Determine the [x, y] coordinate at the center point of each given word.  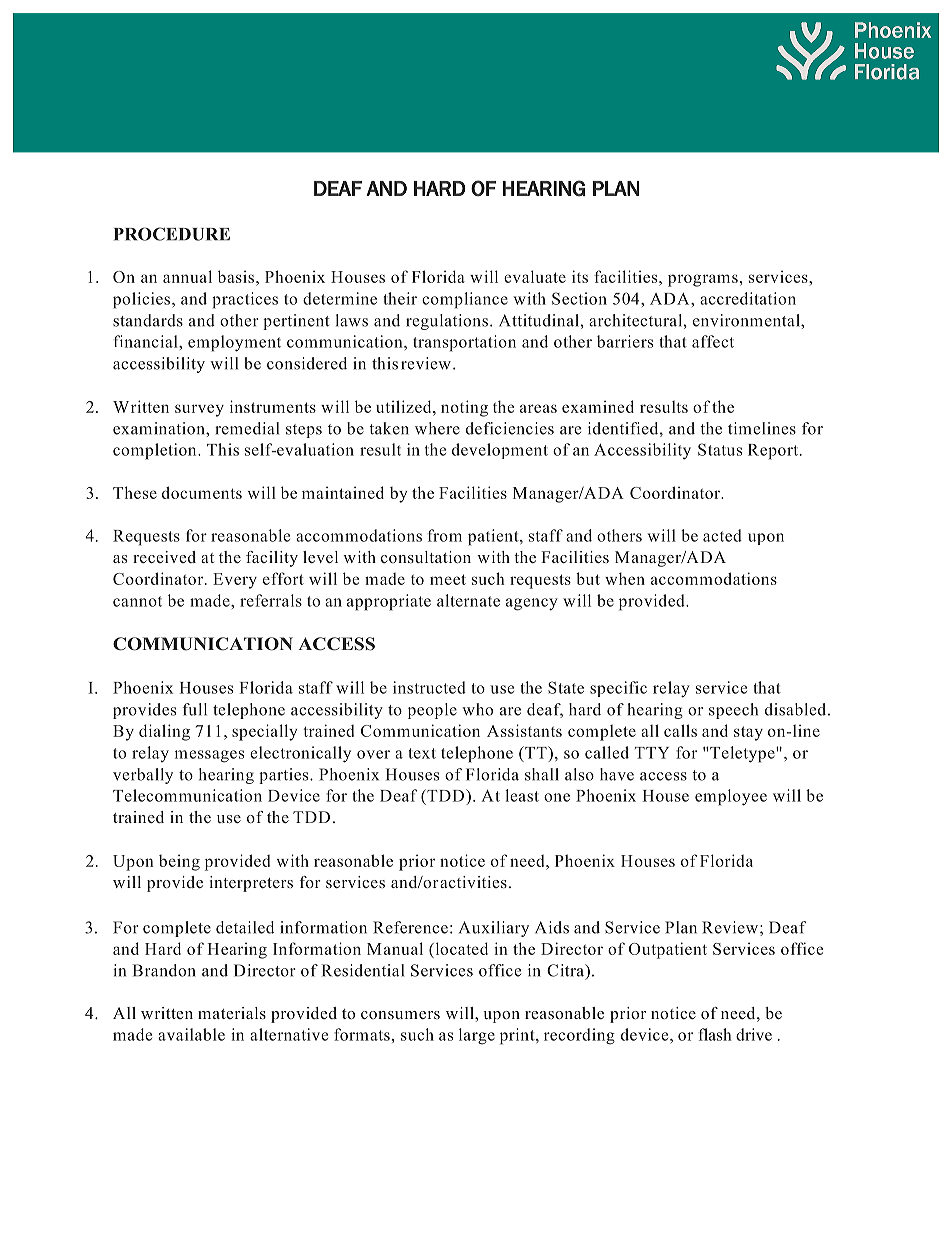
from [445, 535]
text [422, 753]
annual [187, 276]
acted [722, 535]
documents [202, 492]
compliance [465, 300]
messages [209, 756]
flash [715, 1034]
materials [232, 1013]
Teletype [743, 754]
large [477, 1036]
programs [703, 280]
